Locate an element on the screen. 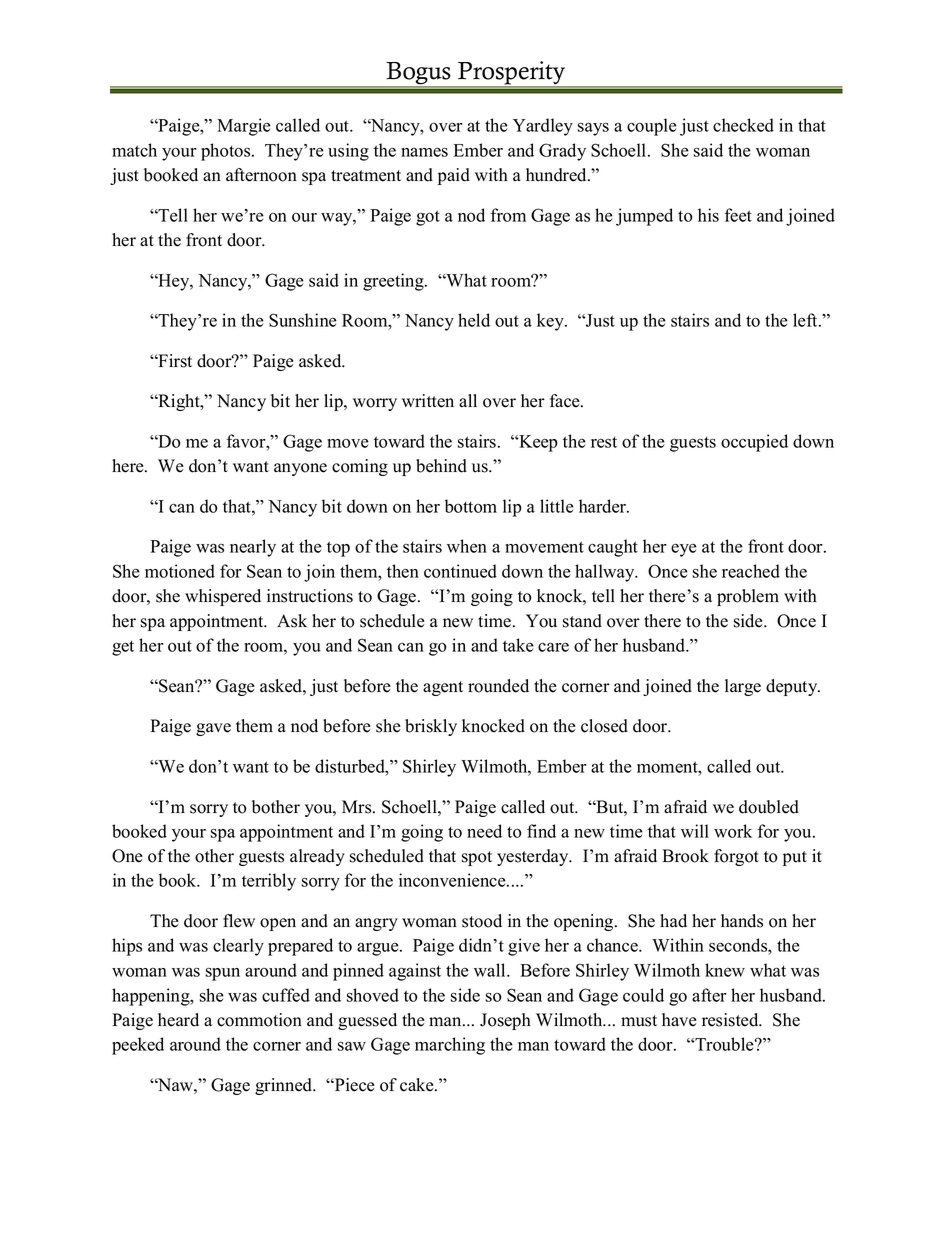 This screenshot has width=952, height=1233. motioned is located at coordinates (180, 571).
